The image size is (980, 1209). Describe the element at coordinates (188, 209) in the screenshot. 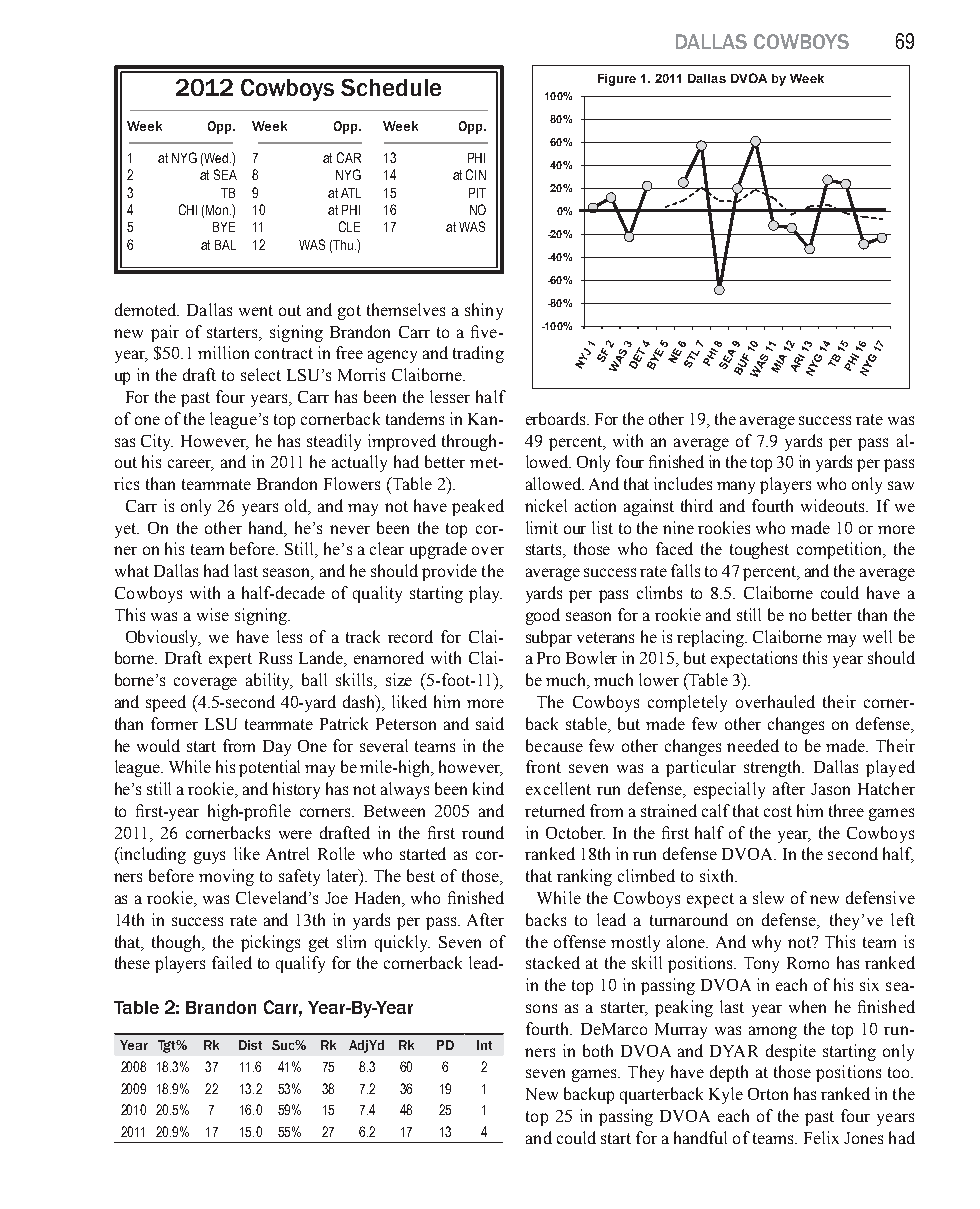

I see `CHI` at that location.
